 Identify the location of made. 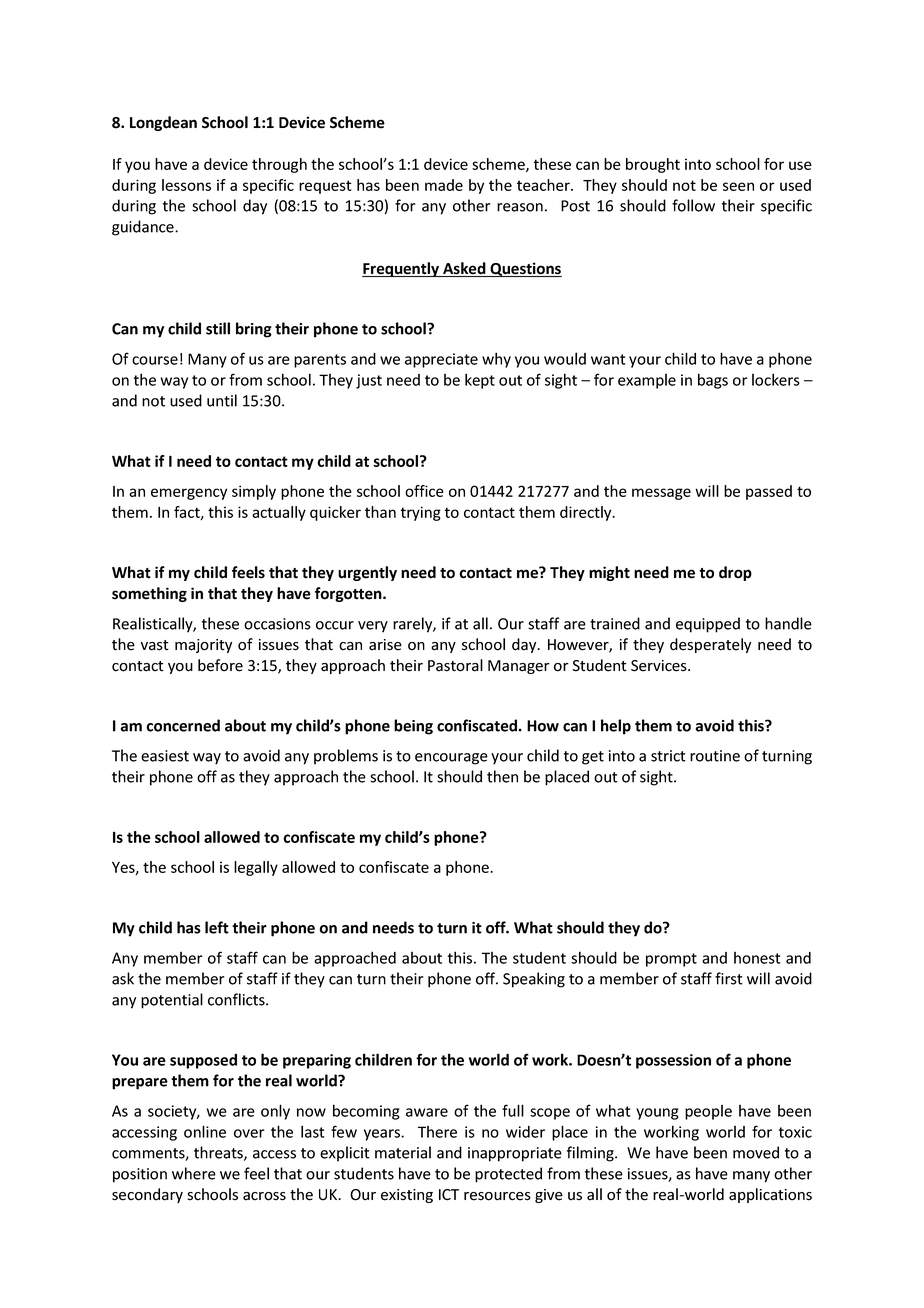
(444, 185).
